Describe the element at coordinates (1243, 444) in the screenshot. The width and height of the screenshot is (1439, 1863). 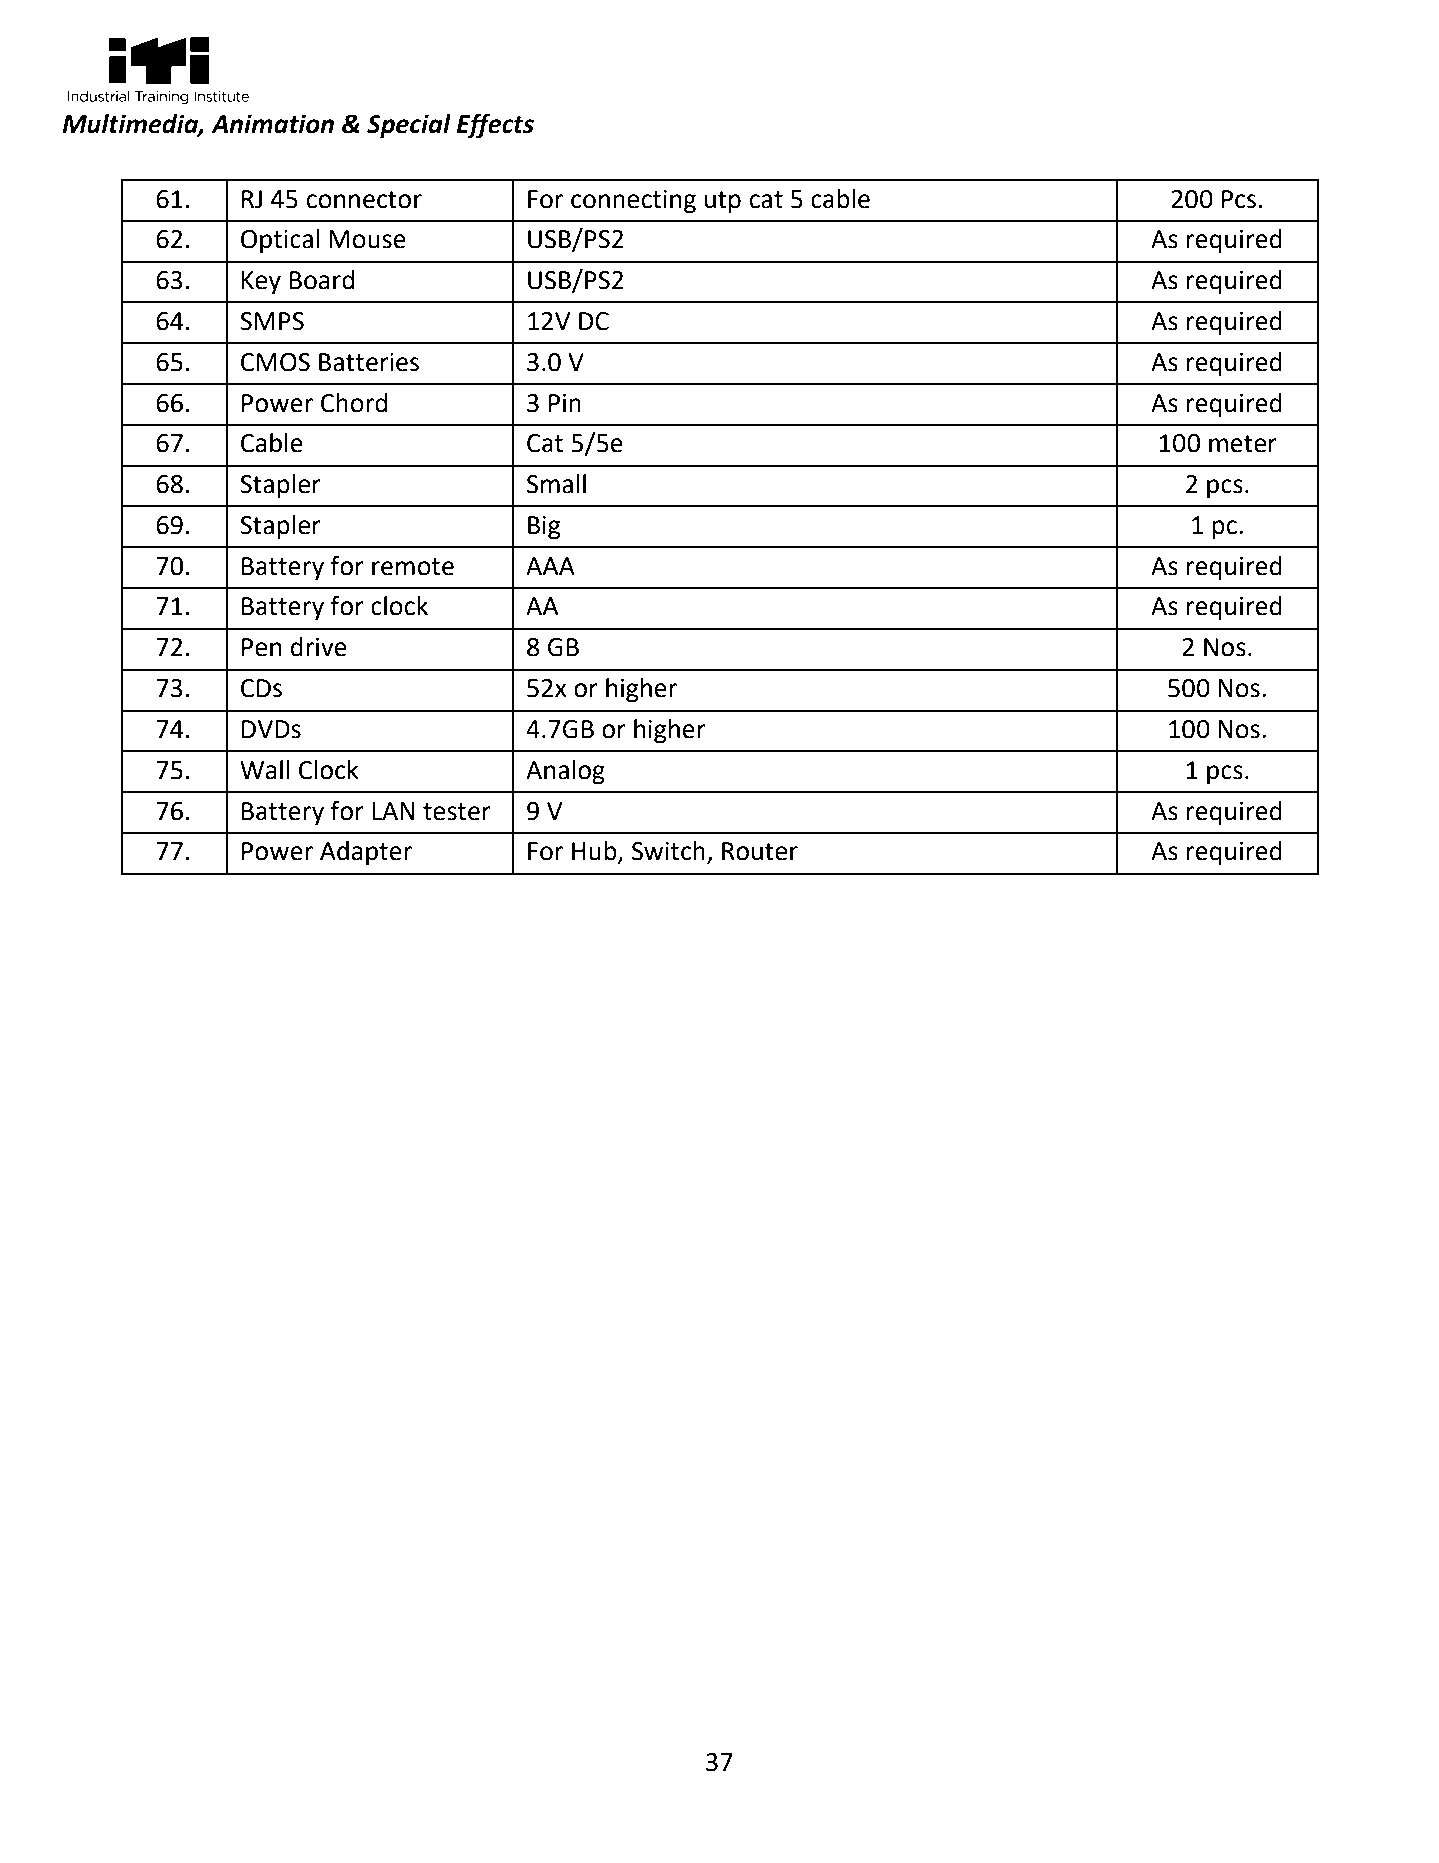
I see `meter` at that location.
